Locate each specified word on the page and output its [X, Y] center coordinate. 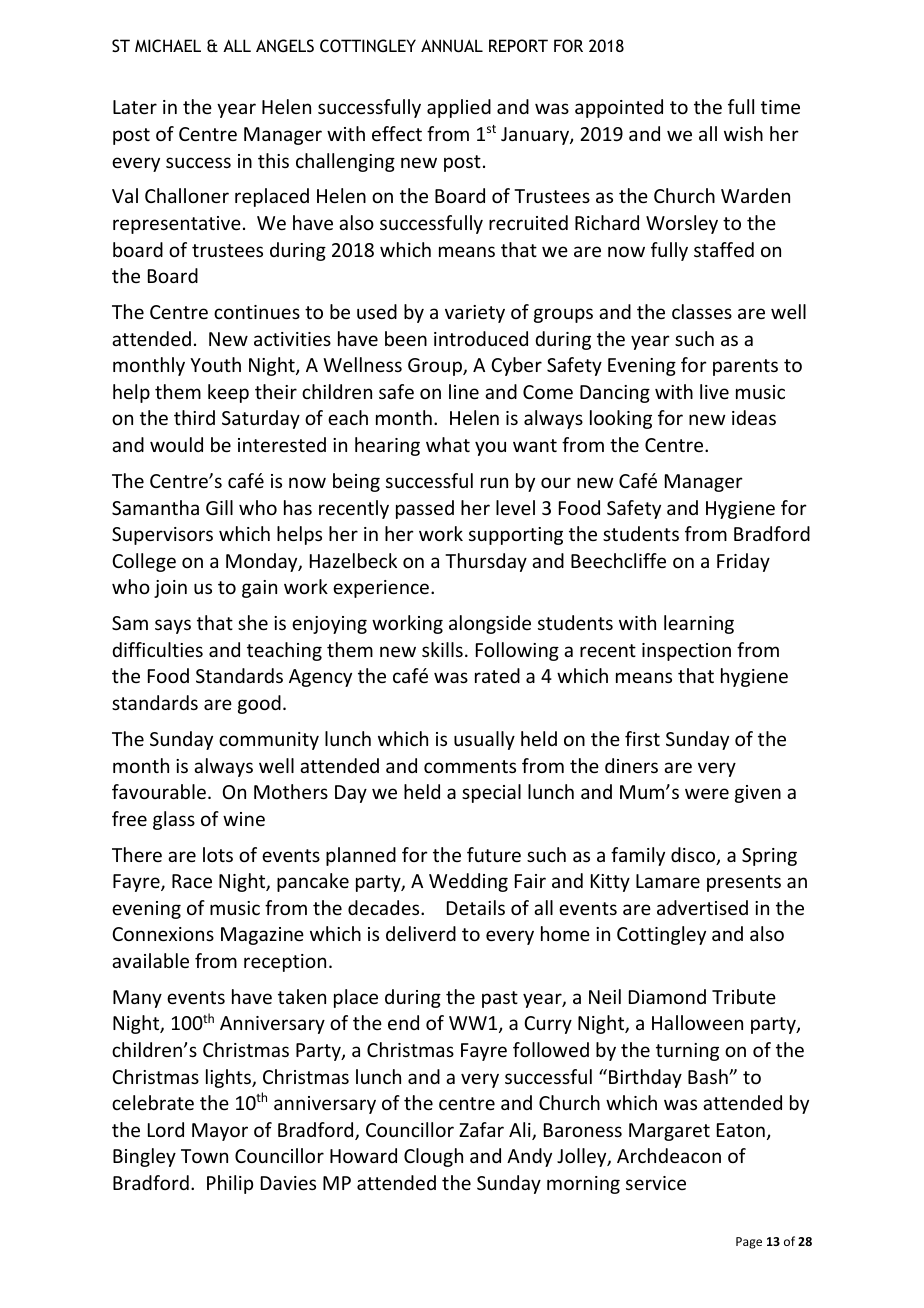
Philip [230, 1184]
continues [257, 312]
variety [475, 314]
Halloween [697, 1022]
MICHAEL [168, 45]
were [707, 793]
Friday [743, 562]
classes [702, 311]
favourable [159, 791]
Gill [219, 507]
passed [425, 509]
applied [459, 108]
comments [470, 766]
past [500, 999]
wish [743, 133]
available [150, 960]
